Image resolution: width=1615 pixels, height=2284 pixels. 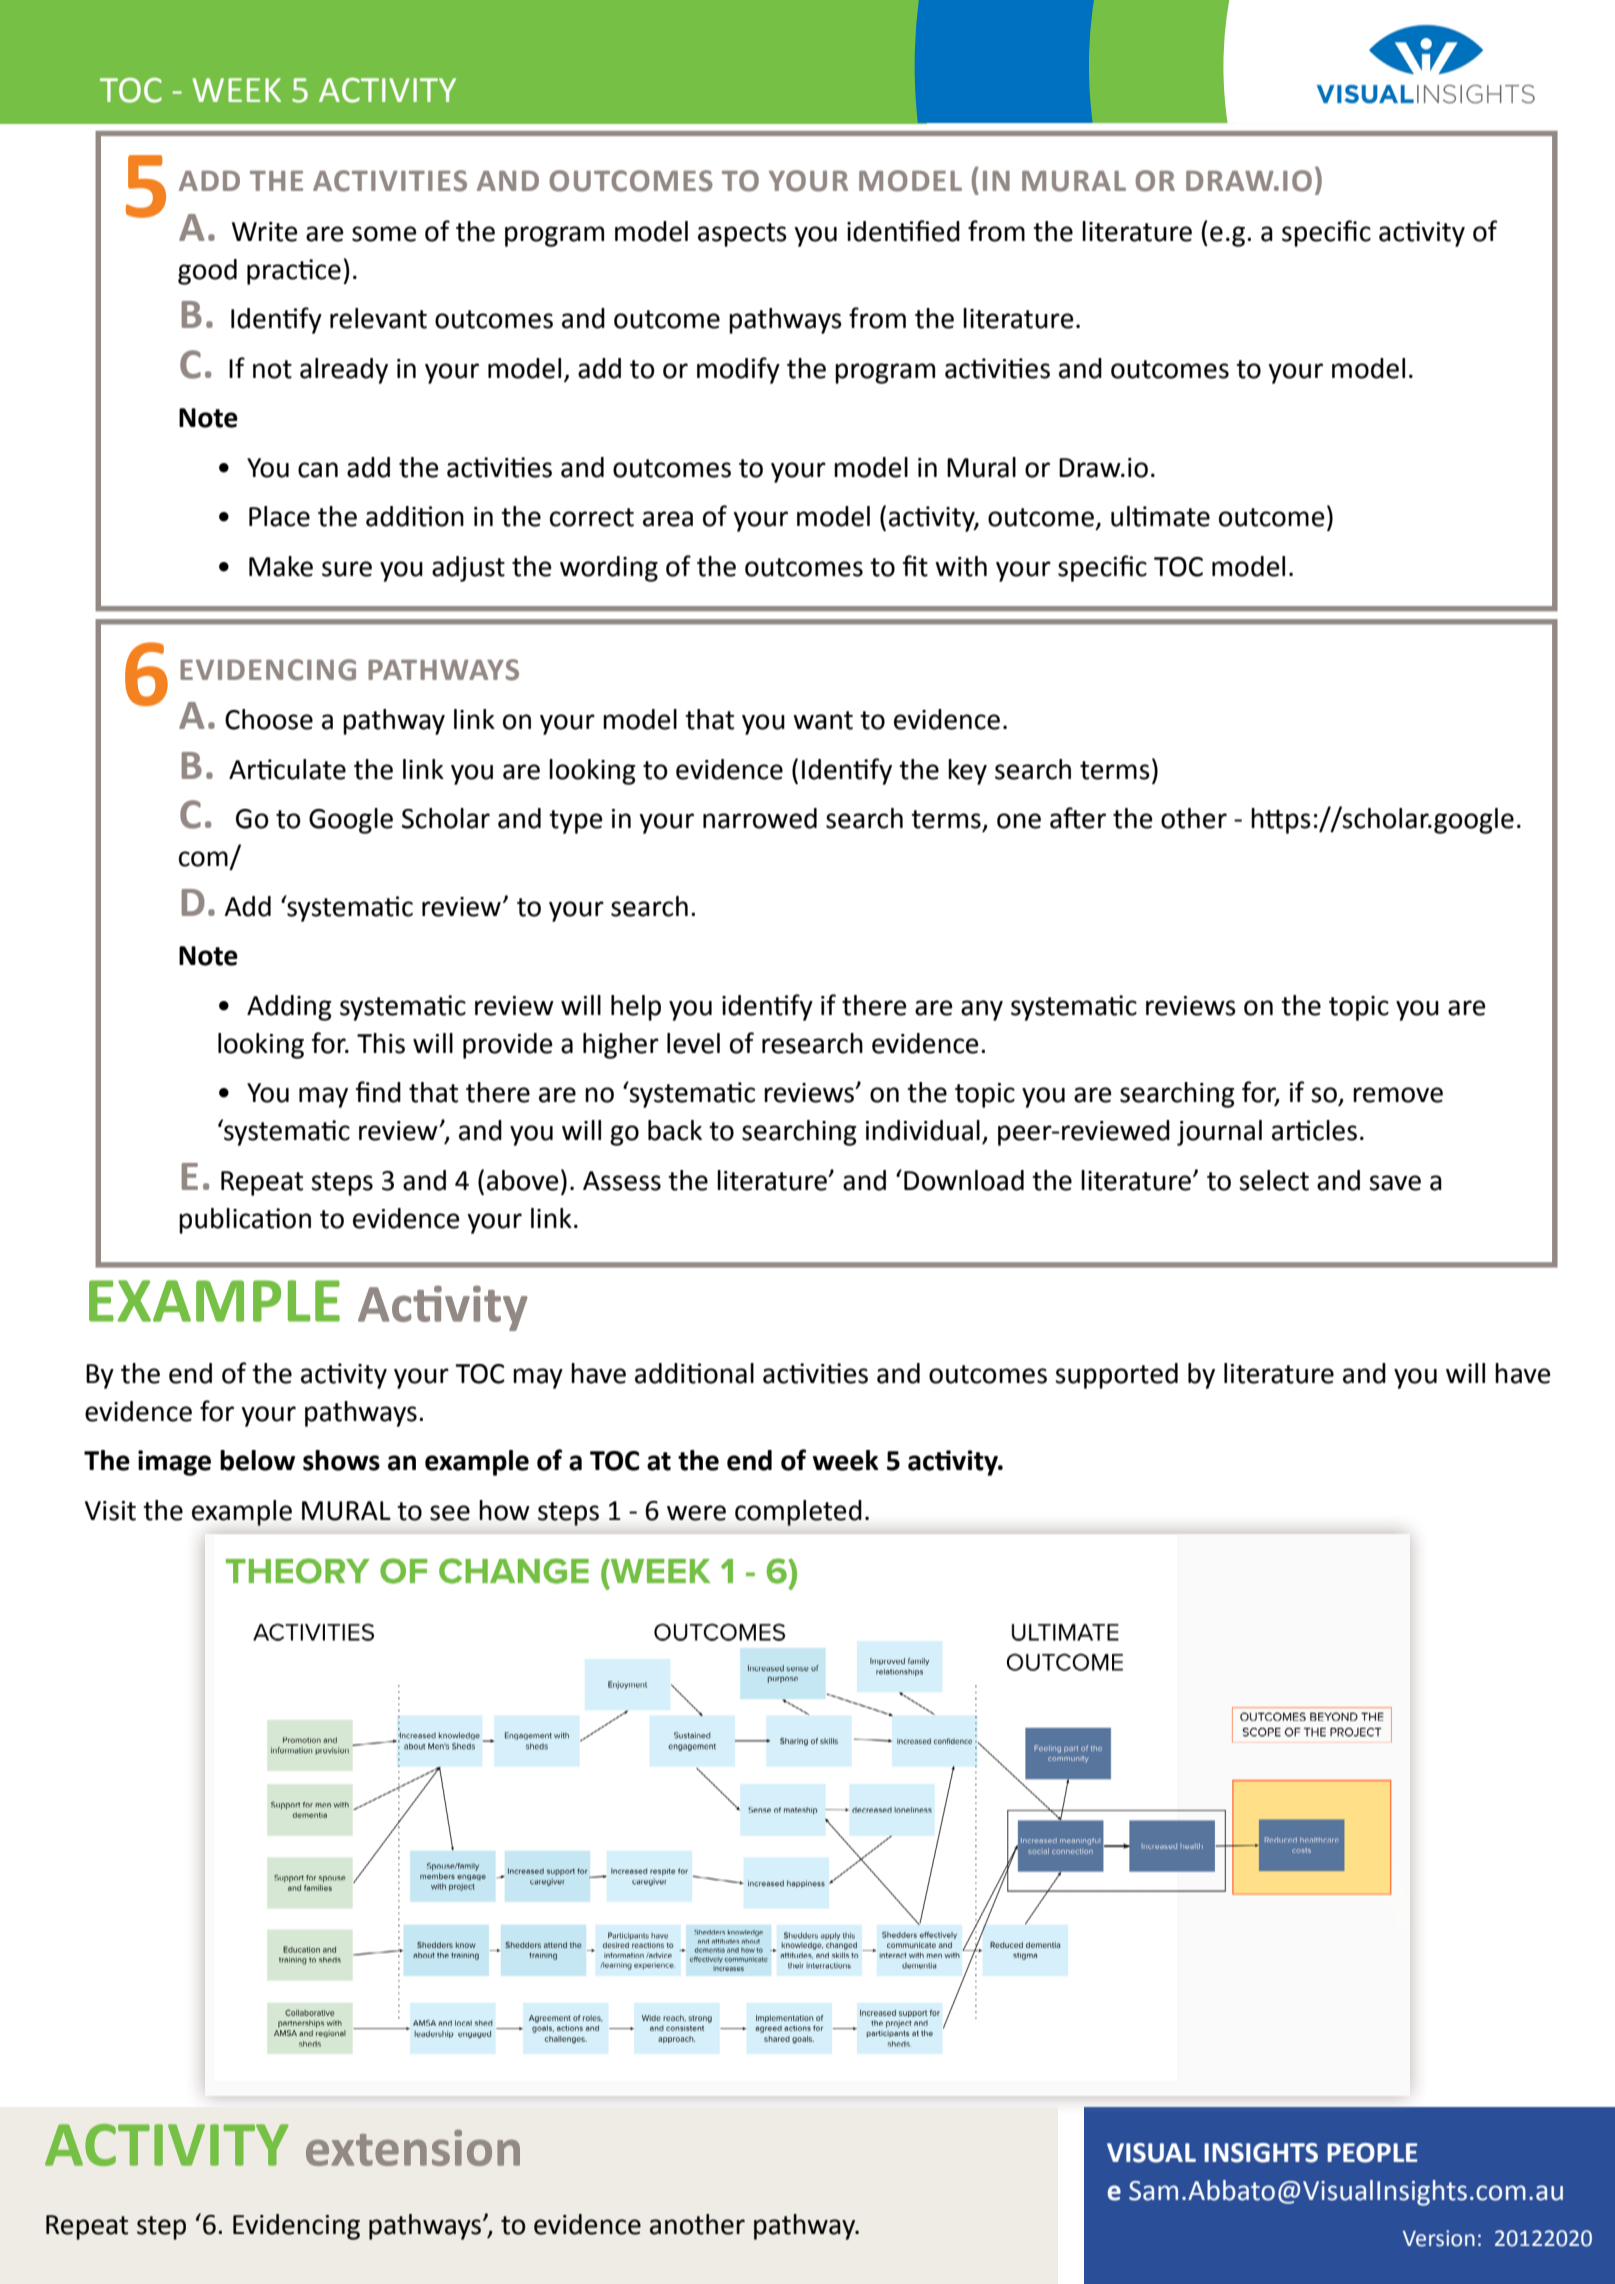 What do you see at coordinates (742, 235) in the screenshot?
I see `aspects` at bounding box center [742, 235].
